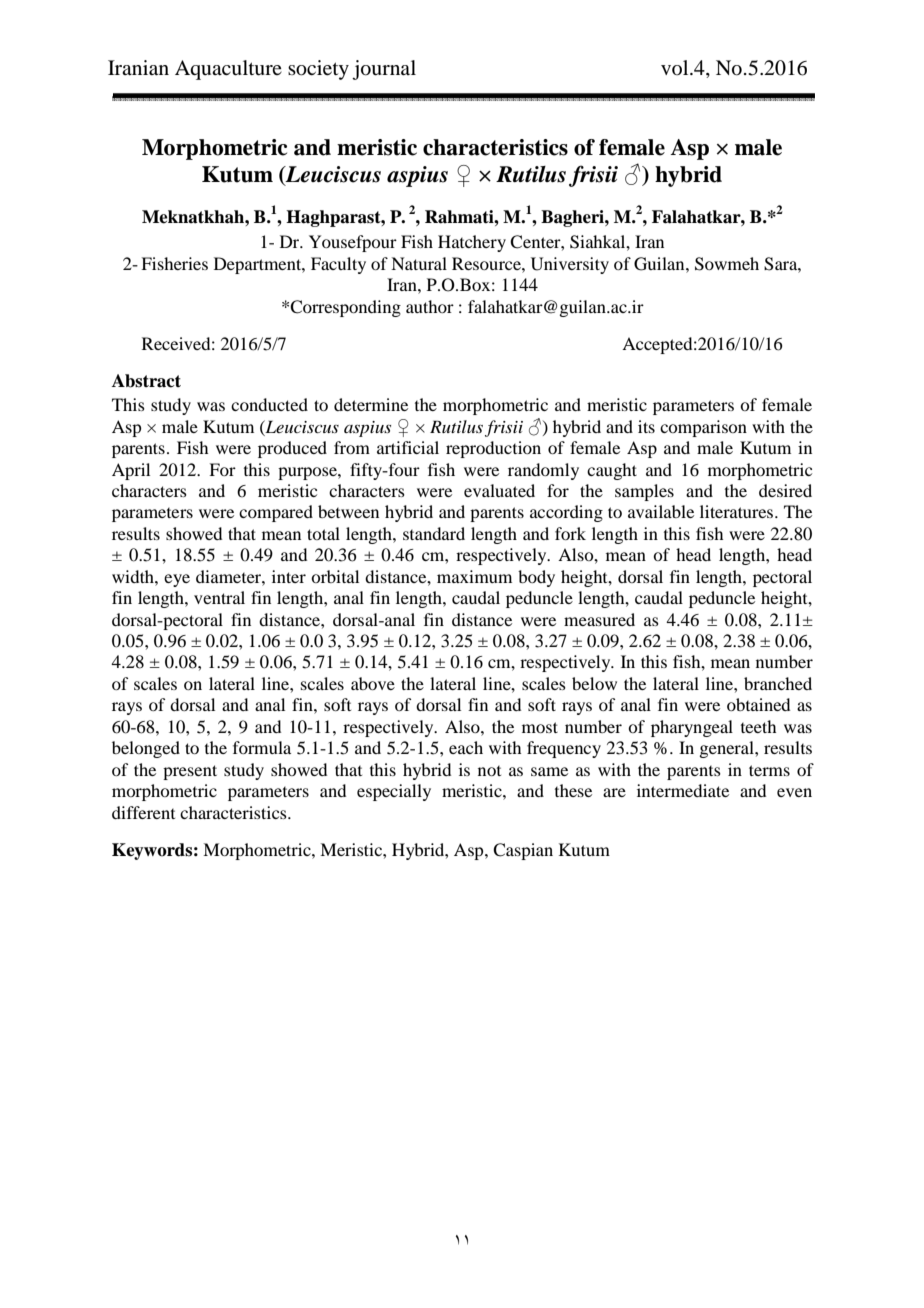 The height and width of the document is (1308, 924). Describe the element at coordinates (570, 265) in the document. I see `University` at that location.
